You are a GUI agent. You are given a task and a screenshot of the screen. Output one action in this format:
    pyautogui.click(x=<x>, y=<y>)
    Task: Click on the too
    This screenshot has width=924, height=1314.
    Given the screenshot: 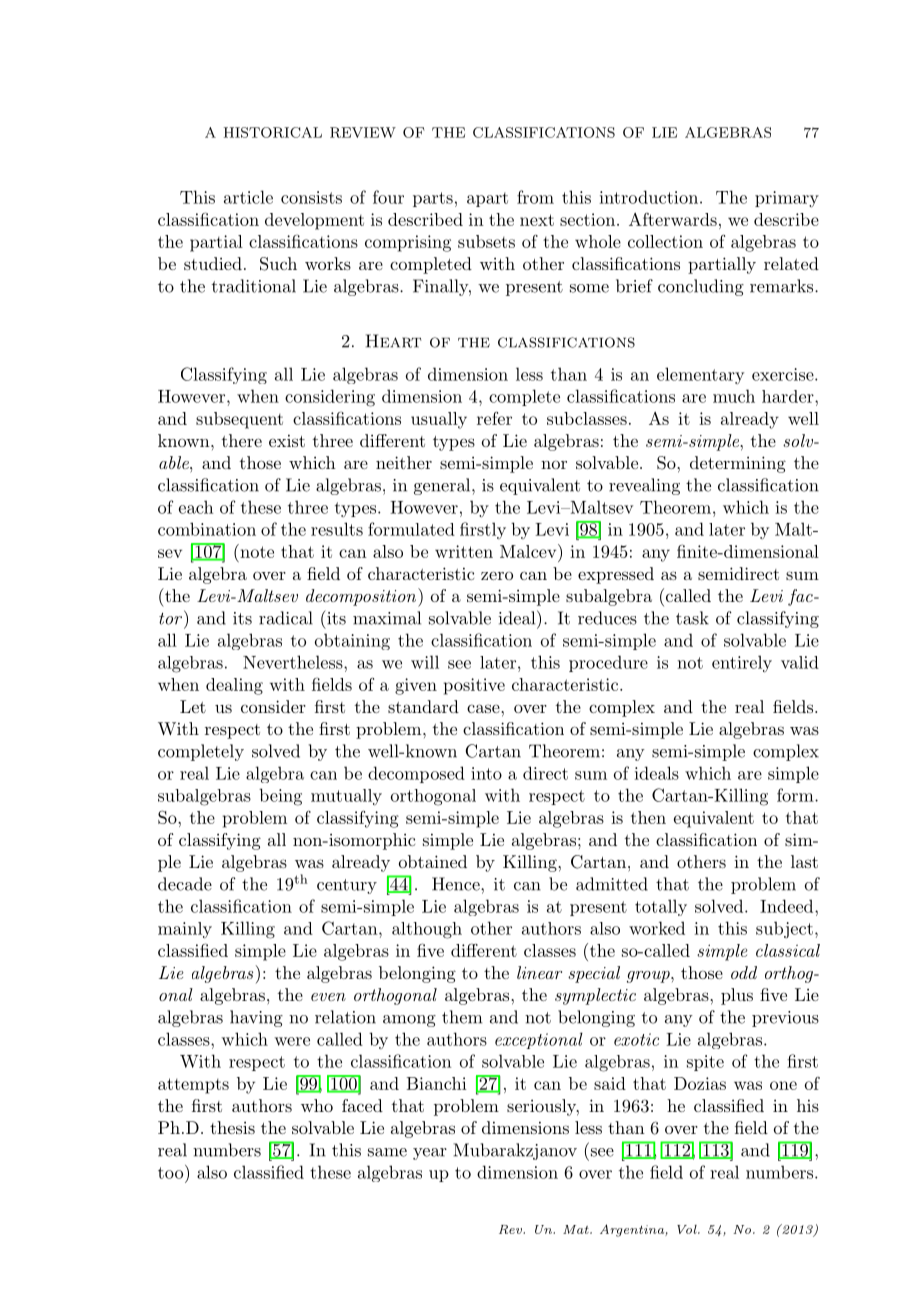 What is the action you would take?
    pyautogui.click(x=172, y=1172)
